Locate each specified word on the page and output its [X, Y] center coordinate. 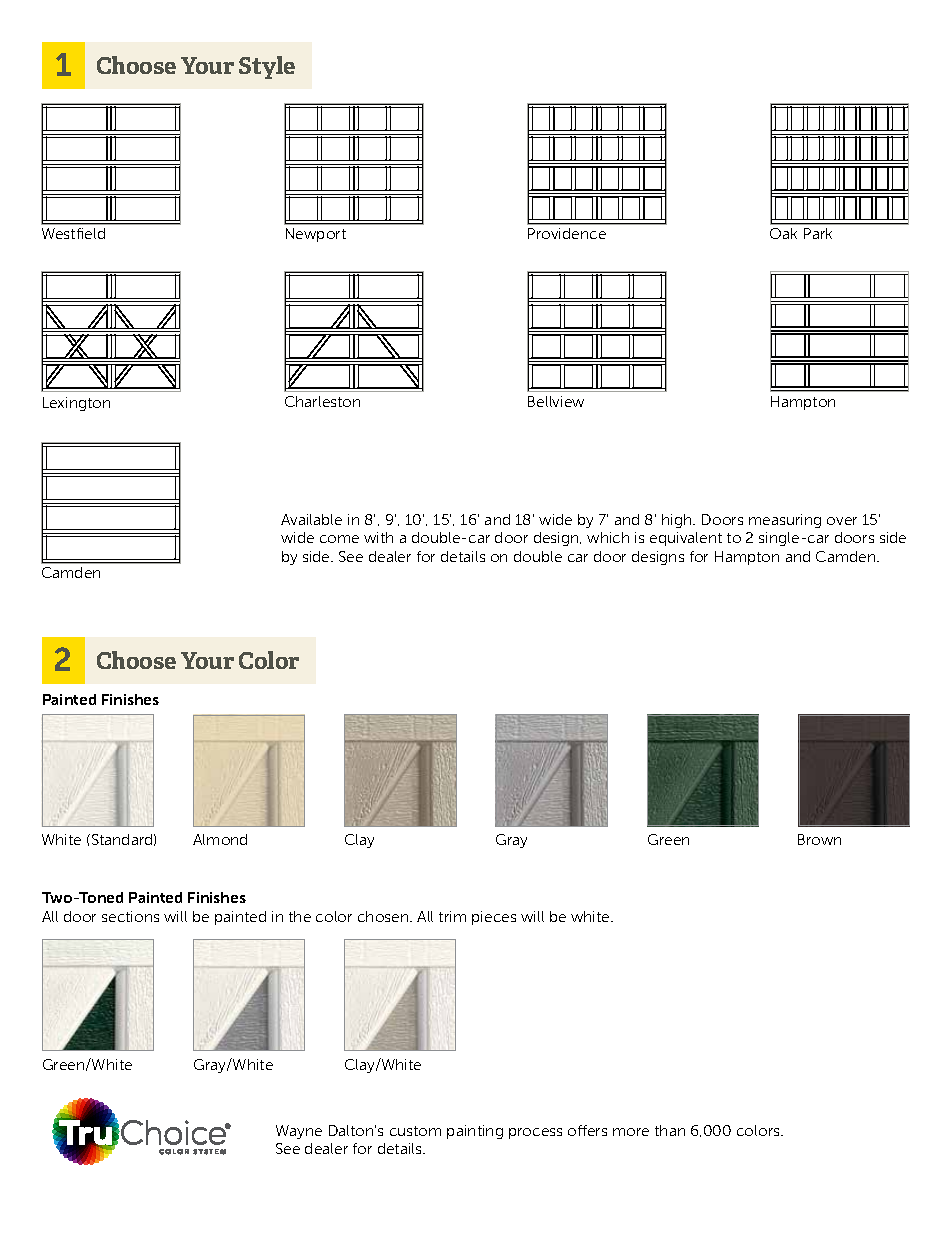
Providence [567, 233]
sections [130, 916]
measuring [785, 521]
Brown [819, 839]
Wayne [299, 1132]
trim [452, 916]
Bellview [556, 401]
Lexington [76, 404]
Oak [783, 233]
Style [267, 67]
